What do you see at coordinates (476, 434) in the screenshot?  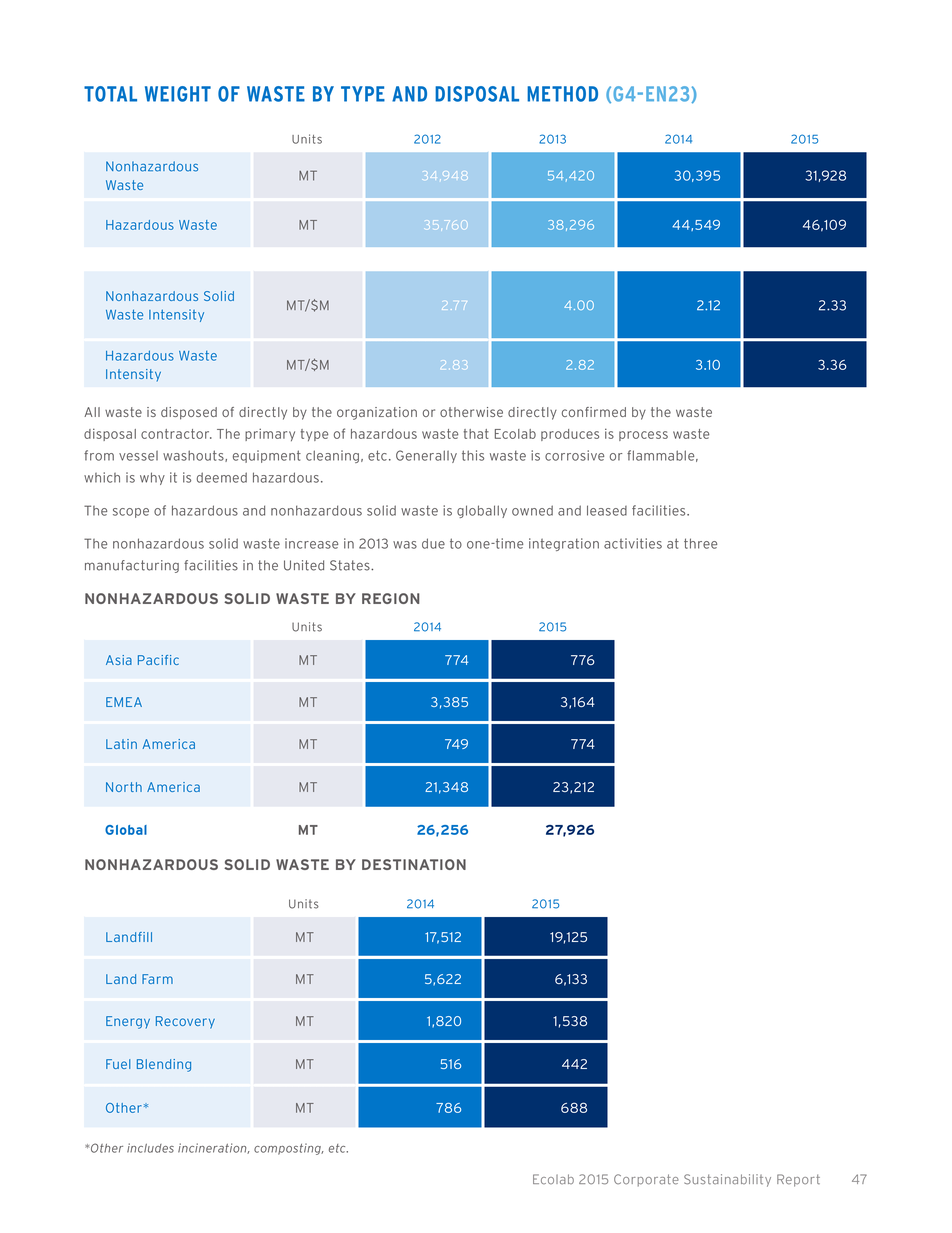 I see `that` at bounding box center [476, 434].
